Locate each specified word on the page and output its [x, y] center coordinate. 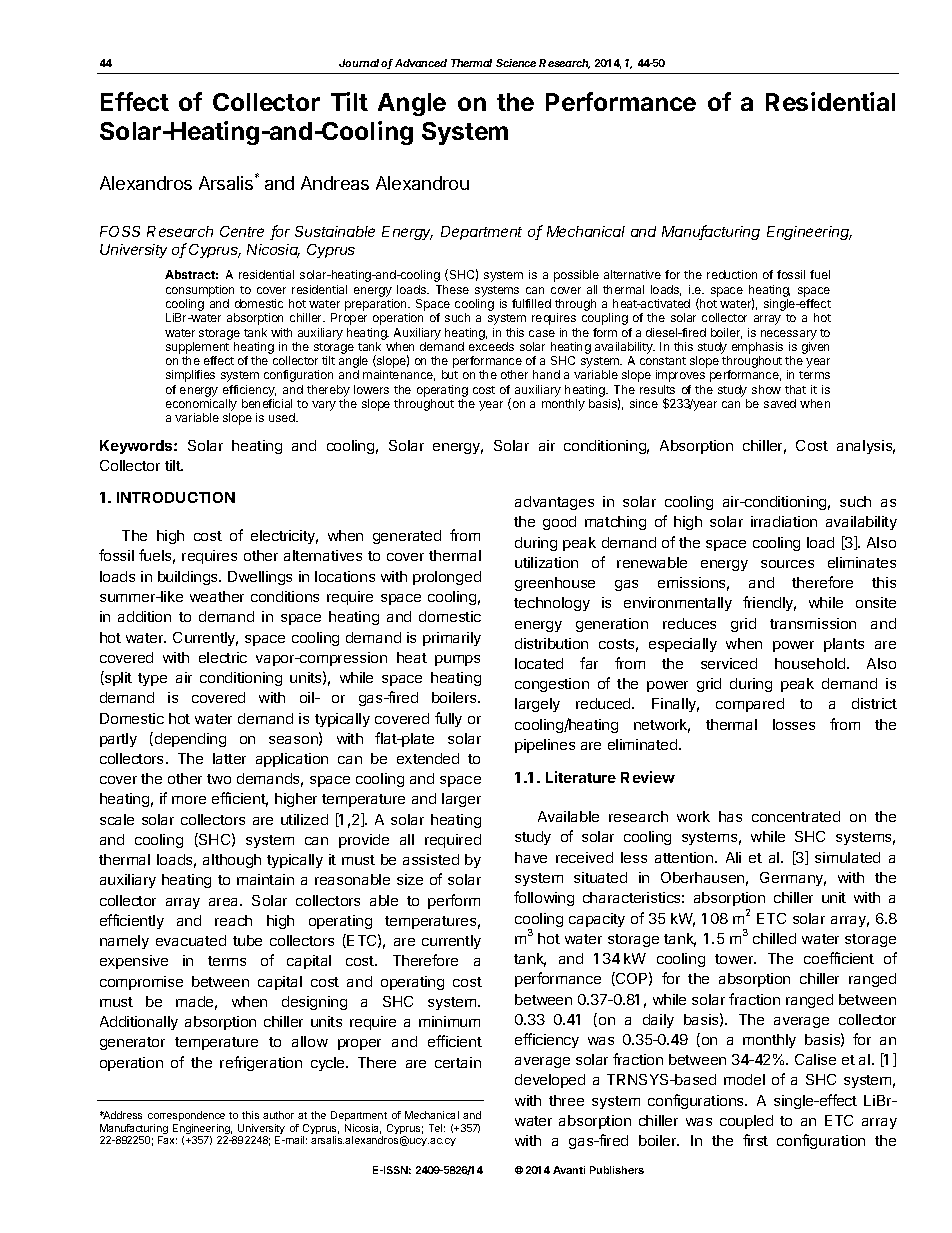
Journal [360, 63]
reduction [732, 274]
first [755, 1140]
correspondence [186, 1116]
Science [516, 63]
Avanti [569, 1170]
